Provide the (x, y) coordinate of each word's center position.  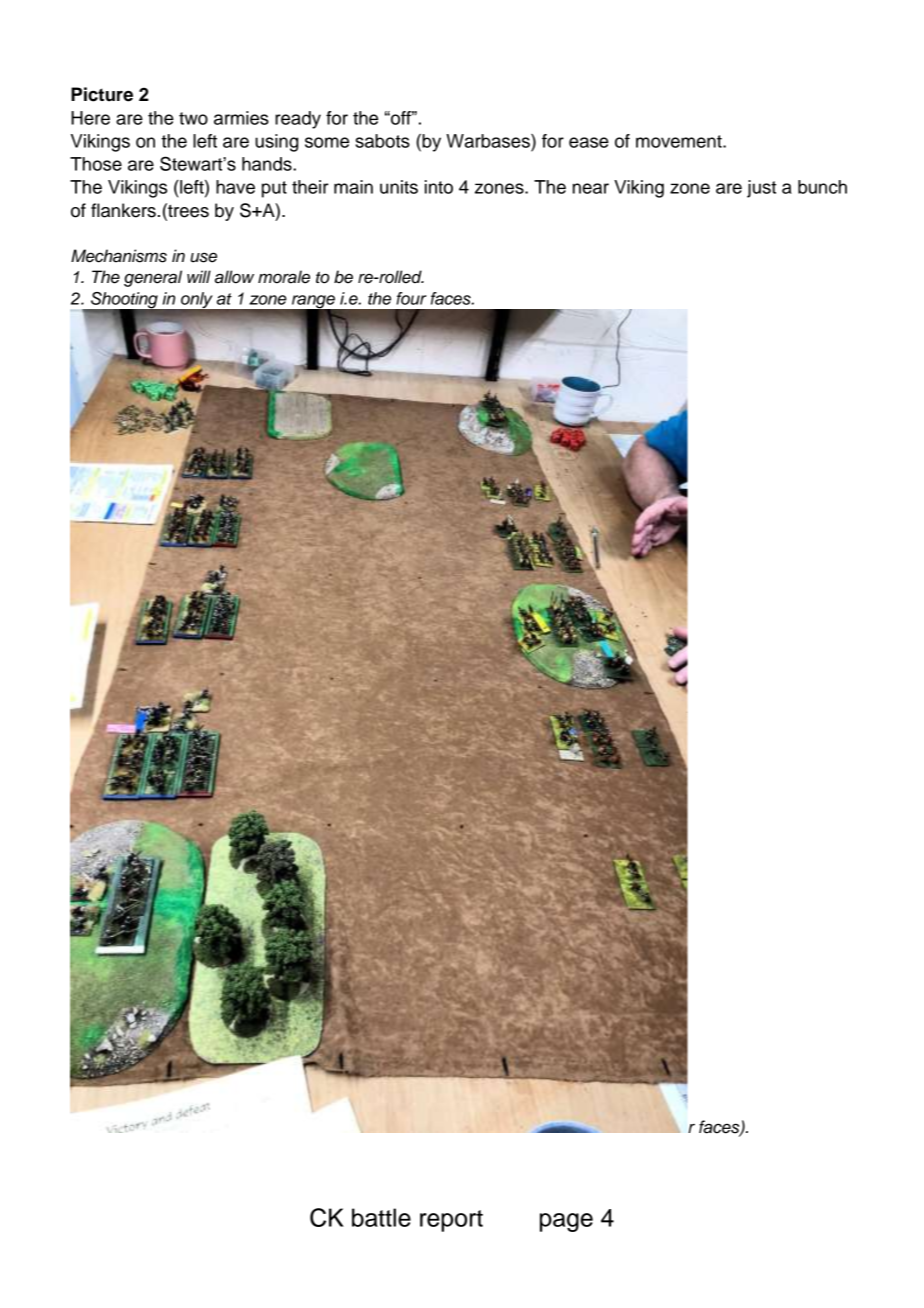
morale (284, 277)
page (566, 1222)
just (761, 189)
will (199, 276)
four (411, 298)
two (193, 118)
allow (234, 277)
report (451, 1221)
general (153, 278)
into (439, 187)
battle (381, 1217)
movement (680, 141)
